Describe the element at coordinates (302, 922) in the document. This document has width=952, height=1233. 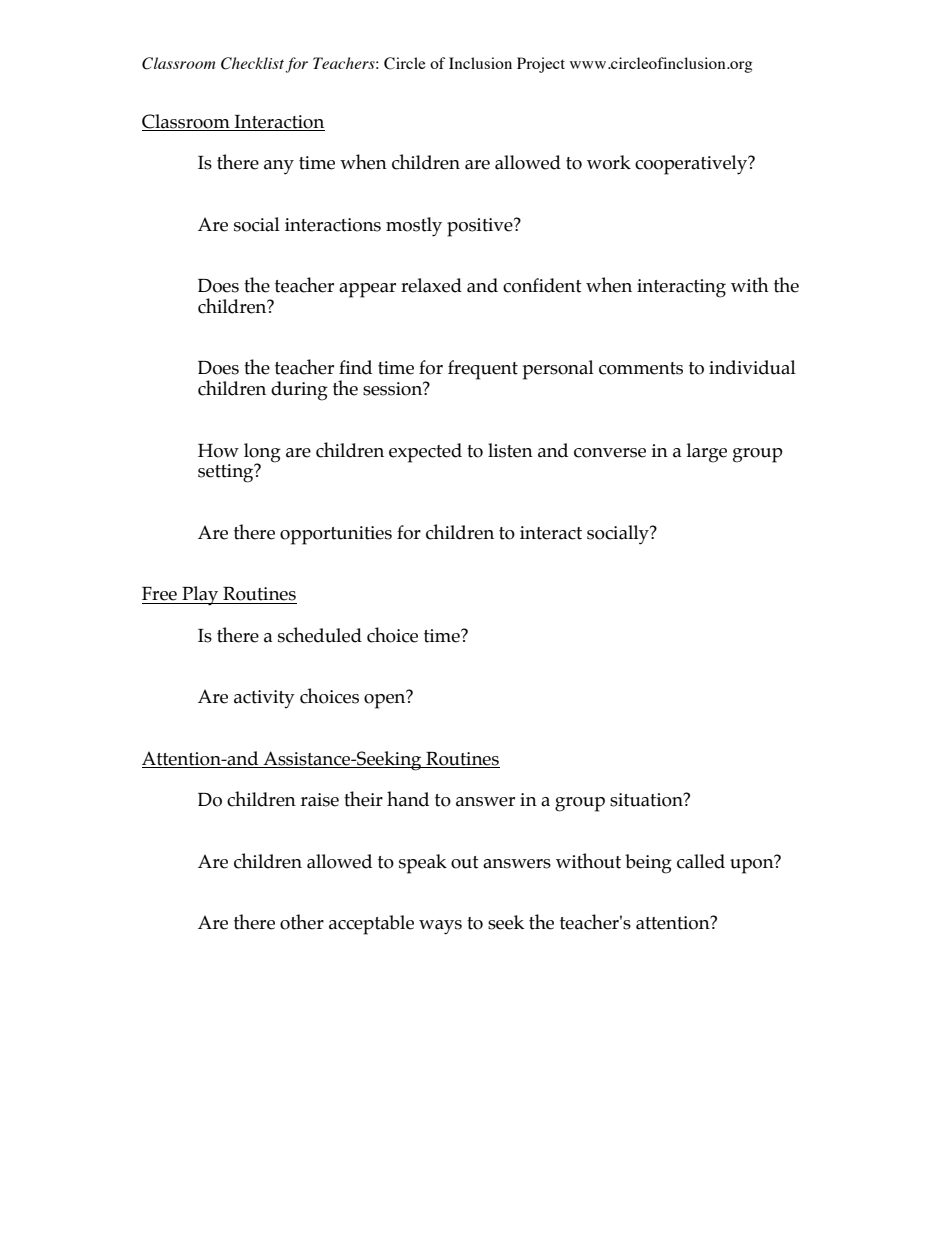
I see `other` at that location.
